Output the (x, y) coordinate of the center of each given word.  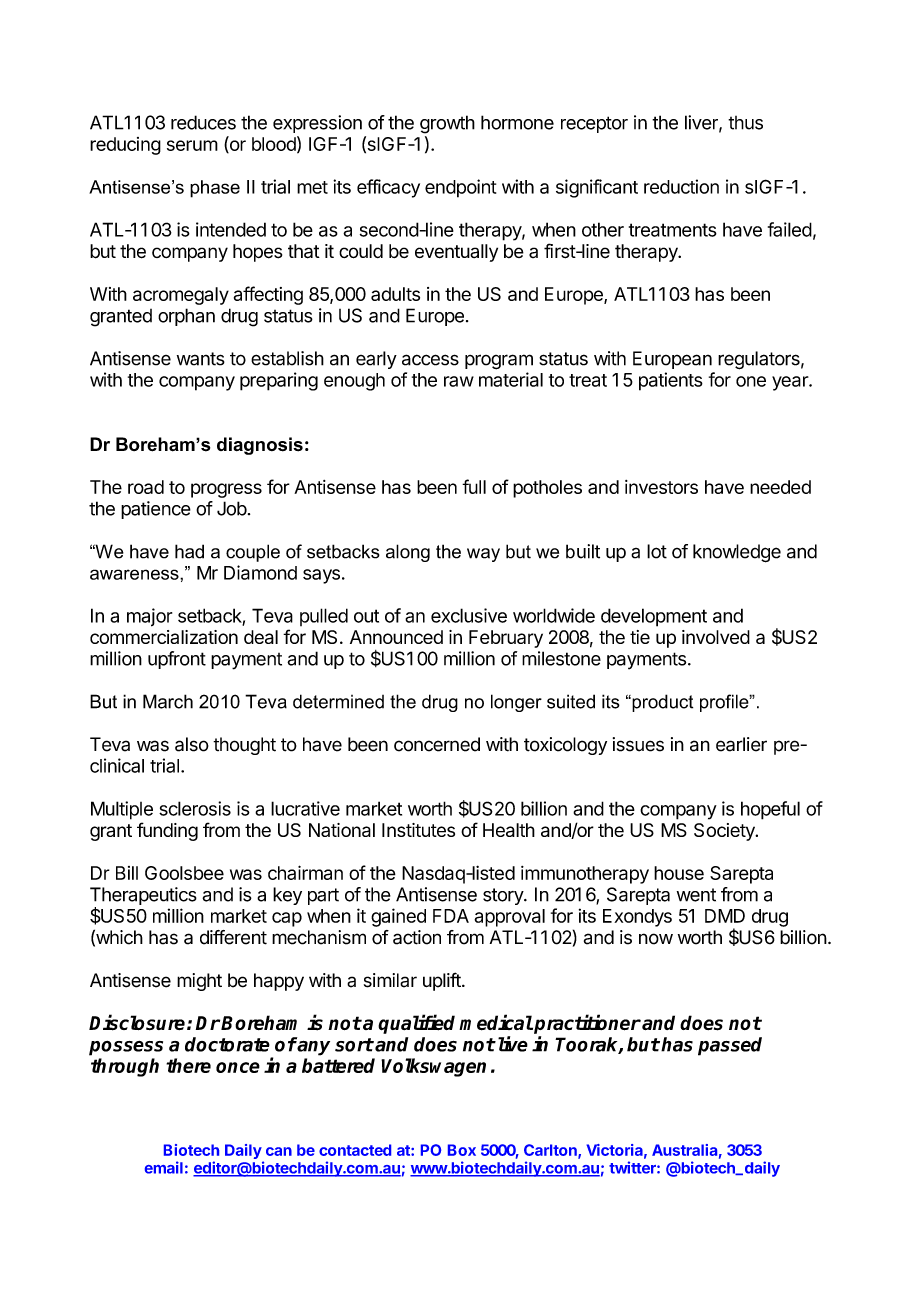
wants (201, 359)
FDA (451, 916)
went (696, 895)
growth (447, 124)
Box (462, 1150)
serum (192, 145)
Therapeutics (143, 896)
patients (671, 381)
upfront (177, 660)
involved (716, 637)
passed (730, 1046)
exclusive (469, 615)
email (164, 1167)
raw (459, 381)
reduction (681, 186)
